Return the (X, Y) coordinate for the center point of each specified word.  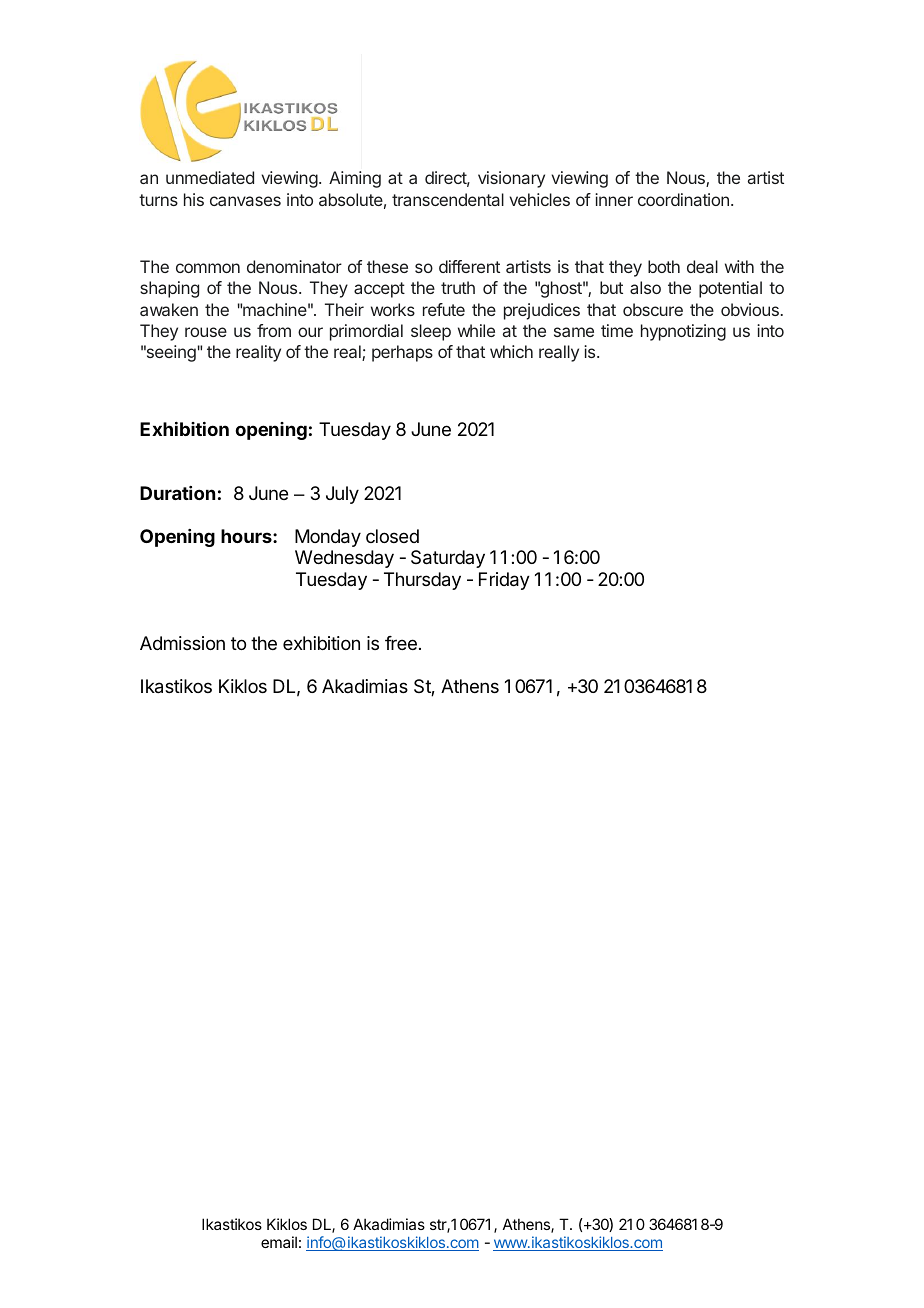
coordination (683, 199)
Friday (504, 581)
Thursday (422, 581)
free (401, 643)
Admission (182, 643)
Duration (177, 493)
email (279, 1242)
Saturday (448, 559)
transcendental (448, 199)
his (194, 199)
